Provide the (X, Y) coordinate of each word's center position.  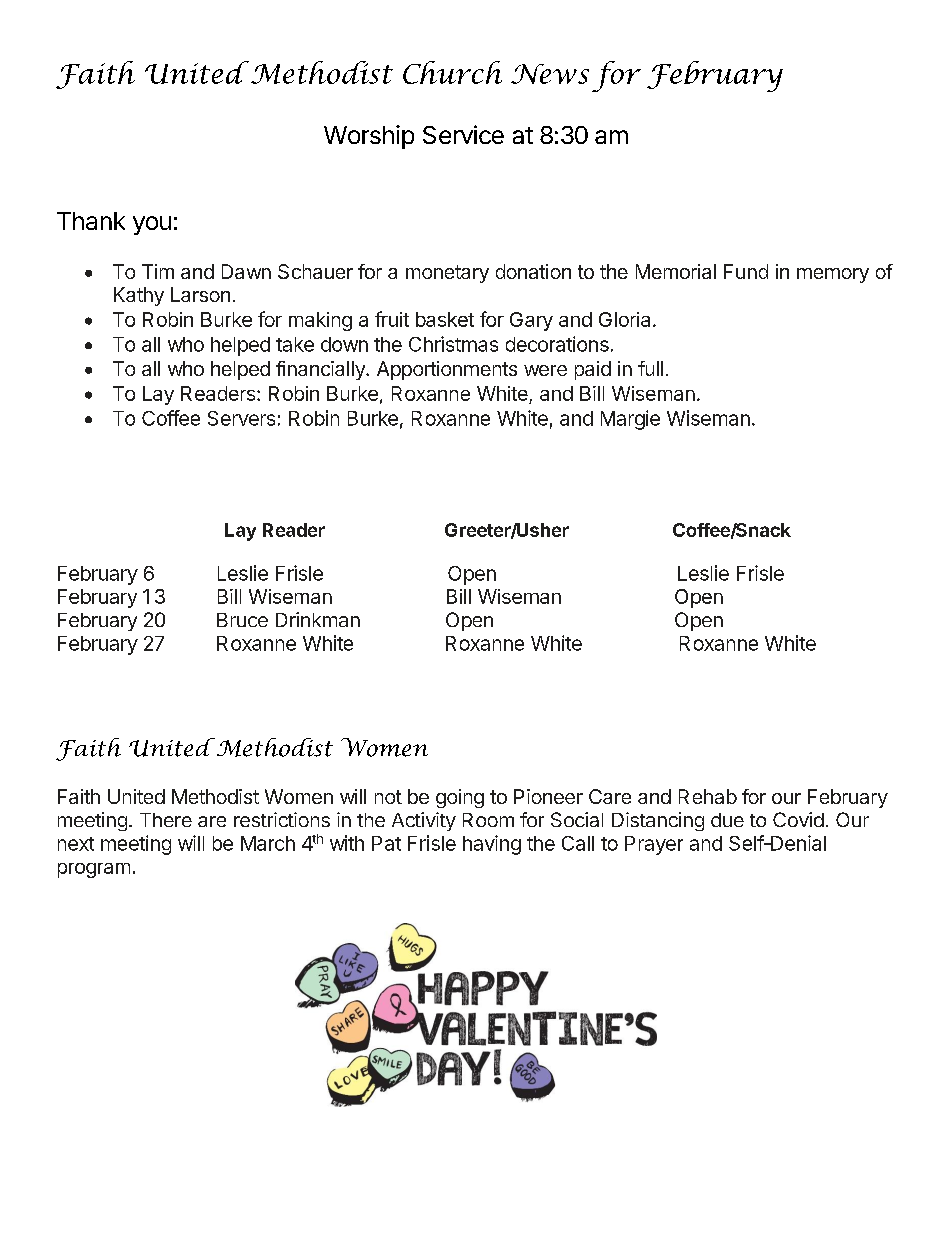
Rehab (708, 796)
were (545, 370)
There (166, 820)
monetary (447, 274)
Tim (158, 271)
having (492, 845)
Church (452, 72)
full (650, 368)
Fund (746, 271)
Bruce (242, 620)
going (460, 798)
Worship (369, 137)
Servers (241, 418)
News (550, 74)
